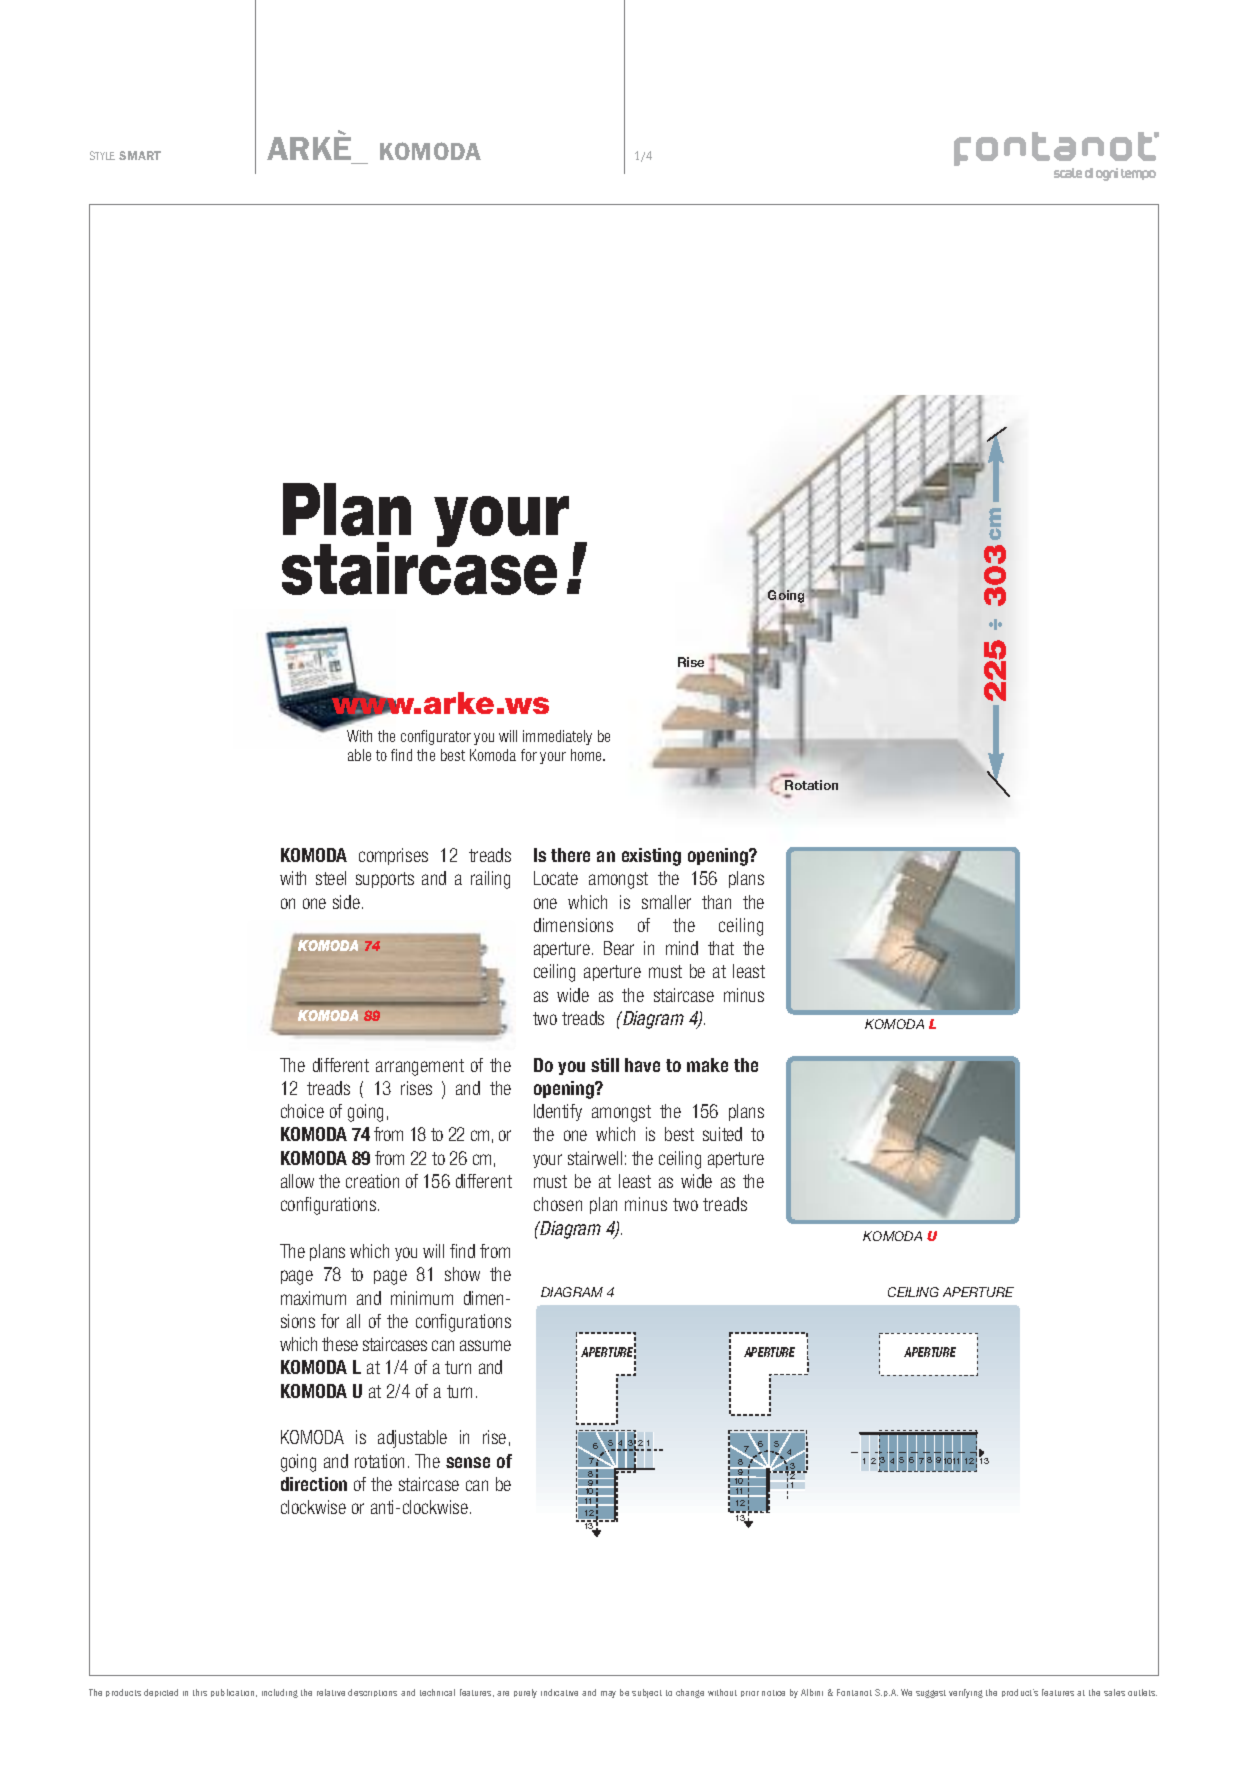 The image size is (1248, 1765). Describe the element at coordinates (557, 737) in the screenshot. I see `immediately` at that location.
